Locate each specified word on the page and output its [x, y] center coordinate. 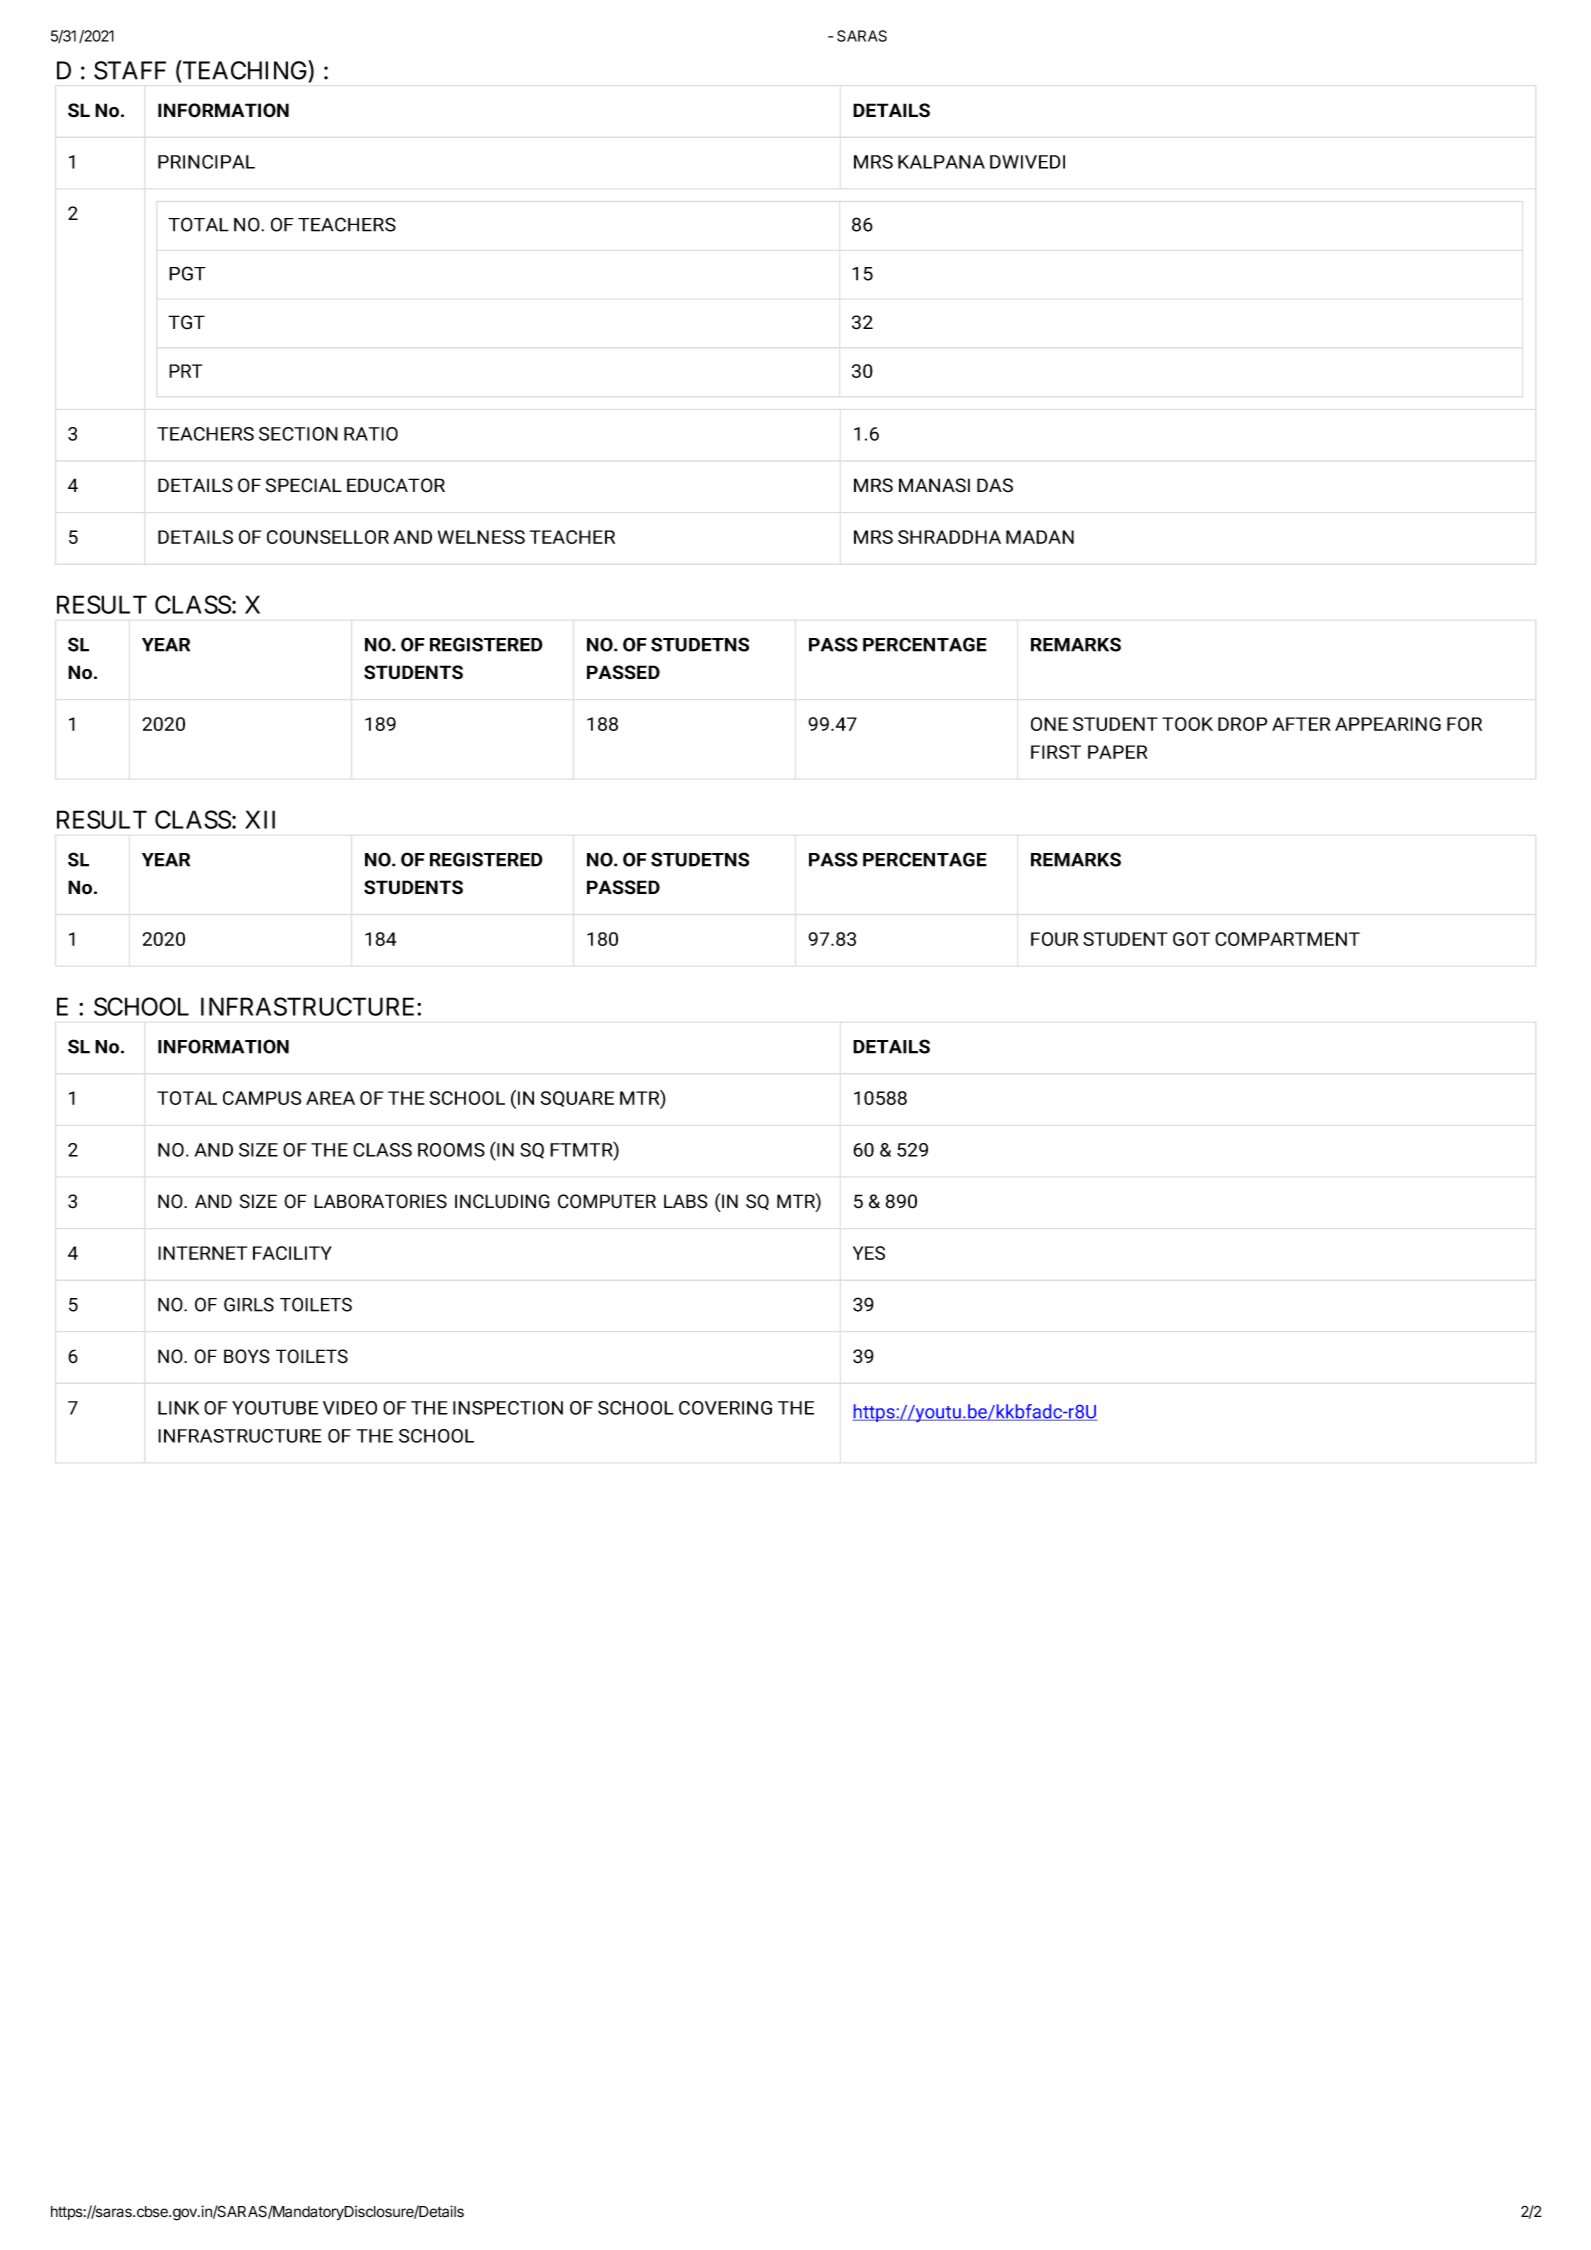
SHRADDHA [949, 537]
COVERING [725, 1408]
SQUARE [577, 1099]
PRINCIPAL [206, 162]
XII [260, 819]
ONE [1049, 724]
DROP [1242, 724]
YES [869, 1253]
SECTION [298, 434]
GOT [1191, 939]
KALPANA [941, 162]
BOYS [247, 1356]
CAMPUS [262, 1098]
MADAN [1040, 537]
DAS [995, 485]
